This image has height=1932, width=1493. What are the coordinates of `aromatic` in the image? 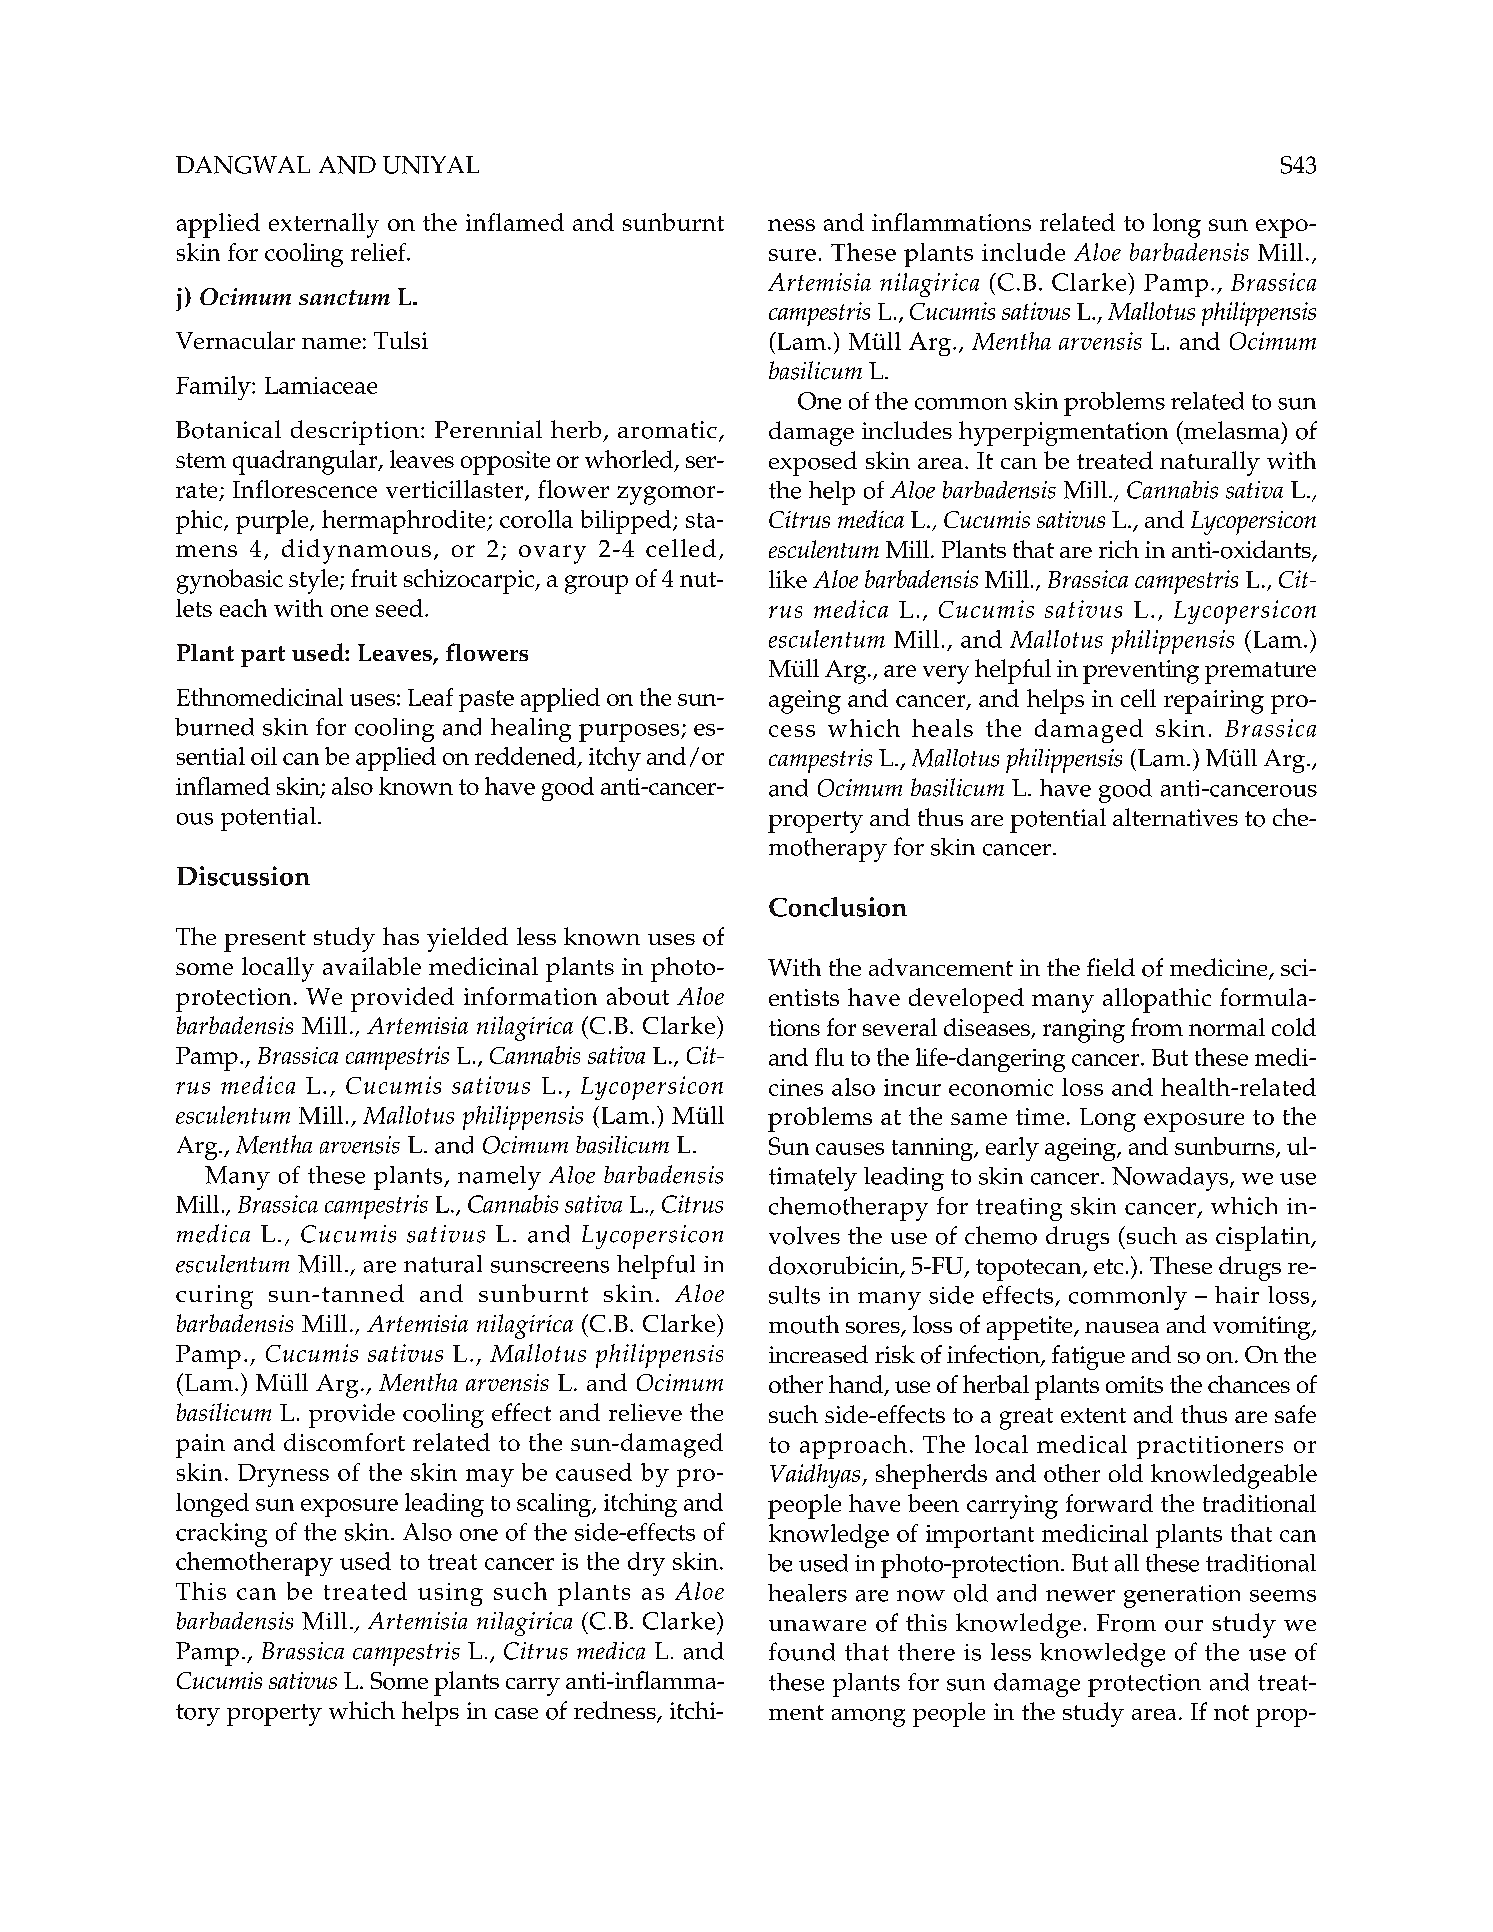 It's located at (667, 430).
